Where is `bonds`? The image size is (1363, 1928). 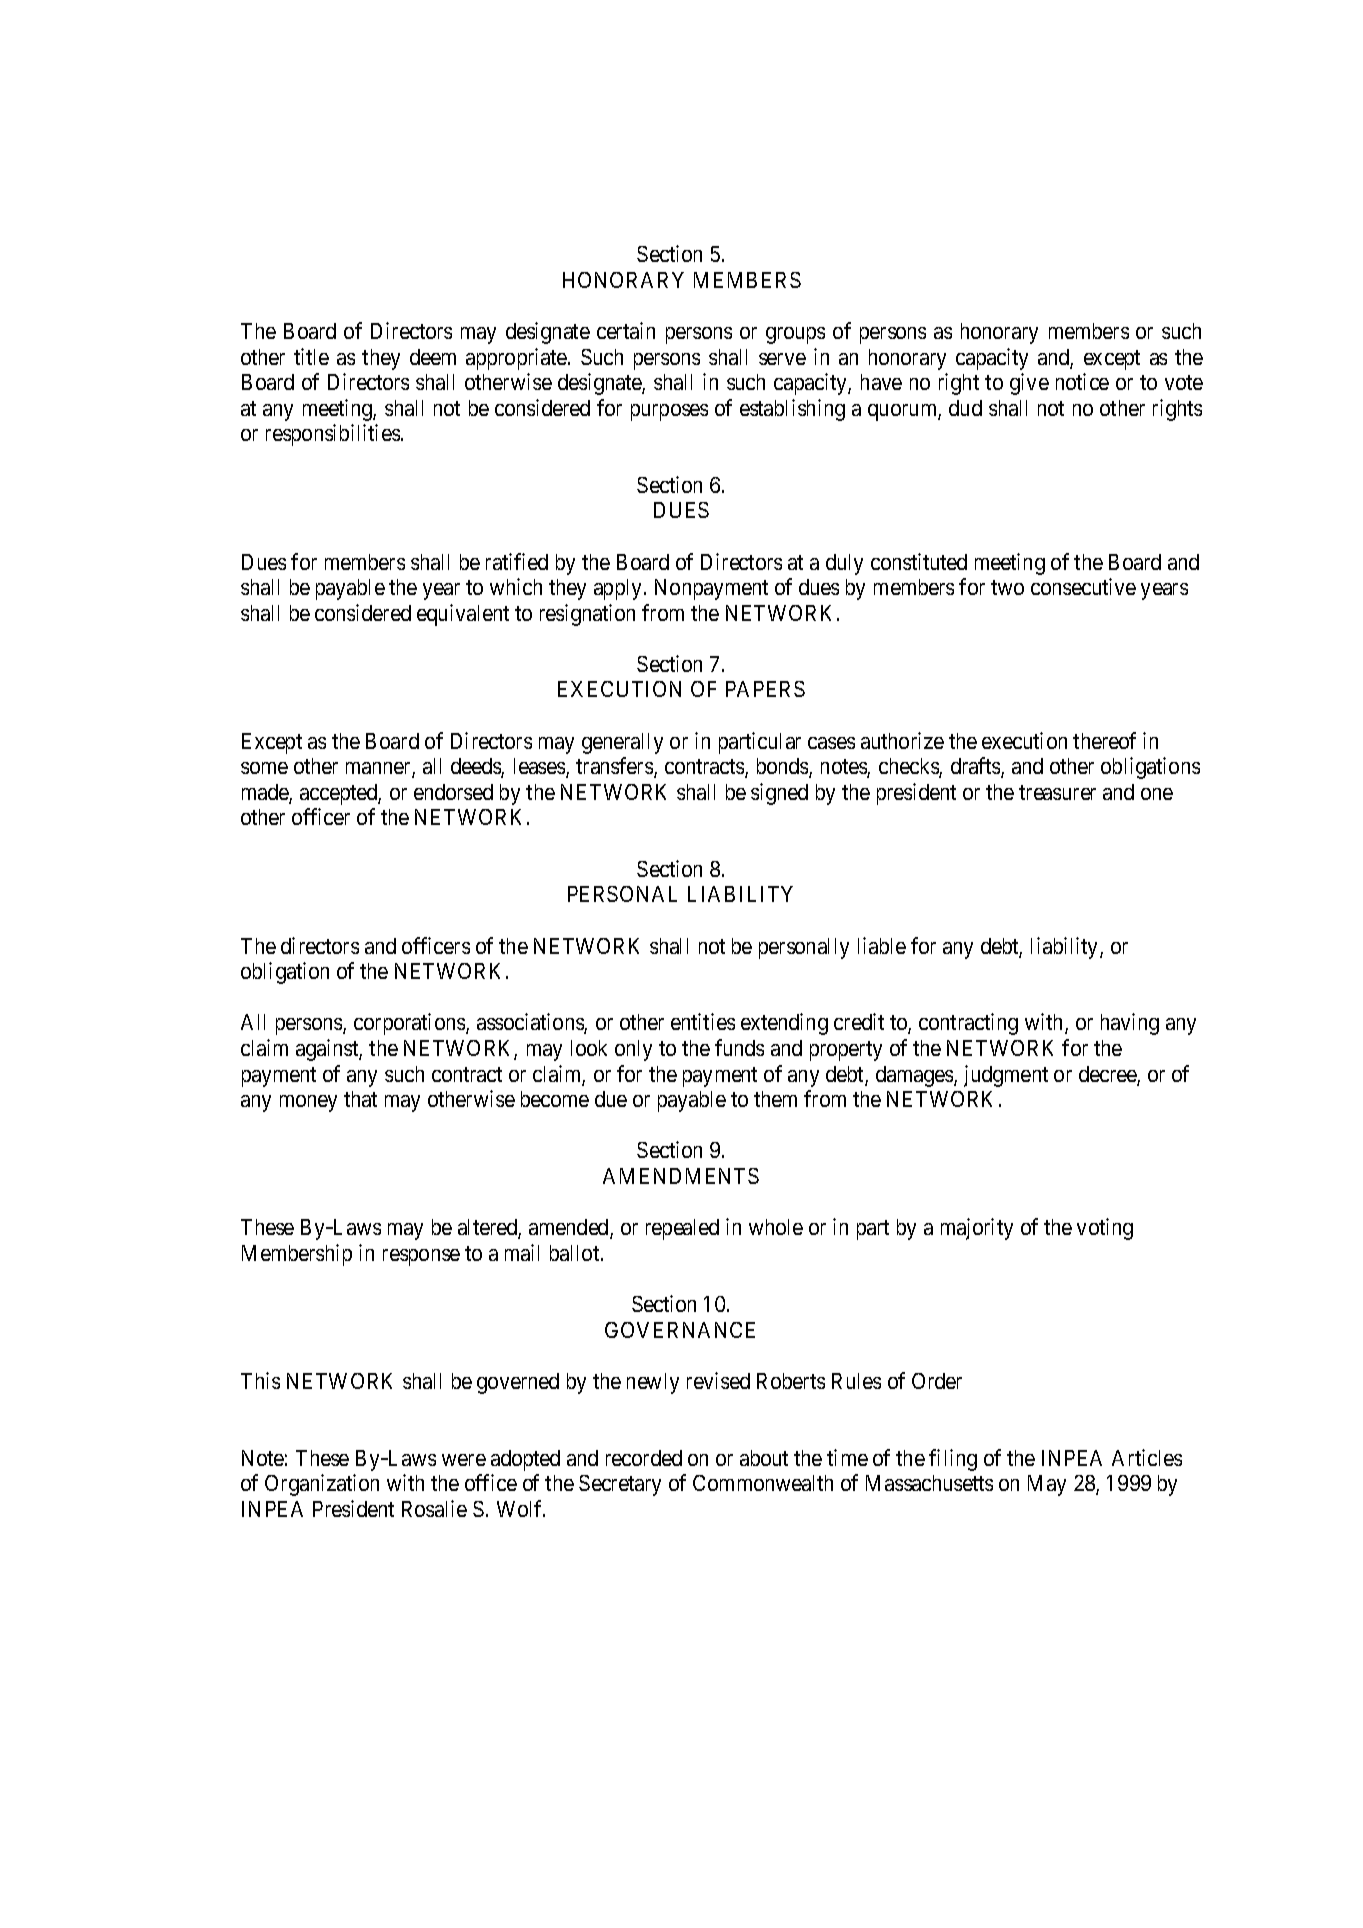
bonds is located at coordinates (783, 768).
